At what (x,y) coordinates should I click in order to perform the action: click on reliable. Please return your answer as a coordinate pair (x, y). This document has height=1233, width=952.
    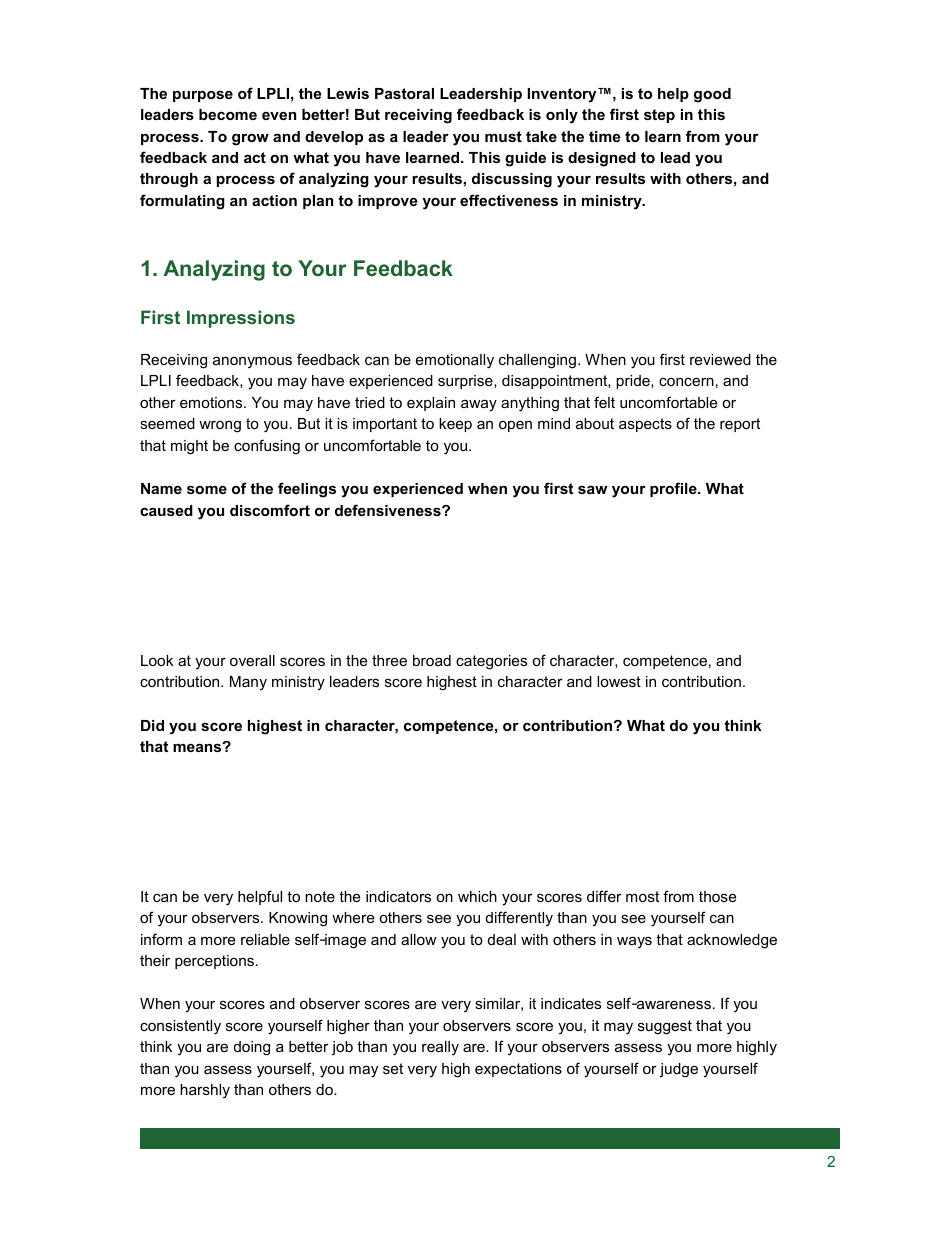
    Looking at the image, I should click on (265, 939).
